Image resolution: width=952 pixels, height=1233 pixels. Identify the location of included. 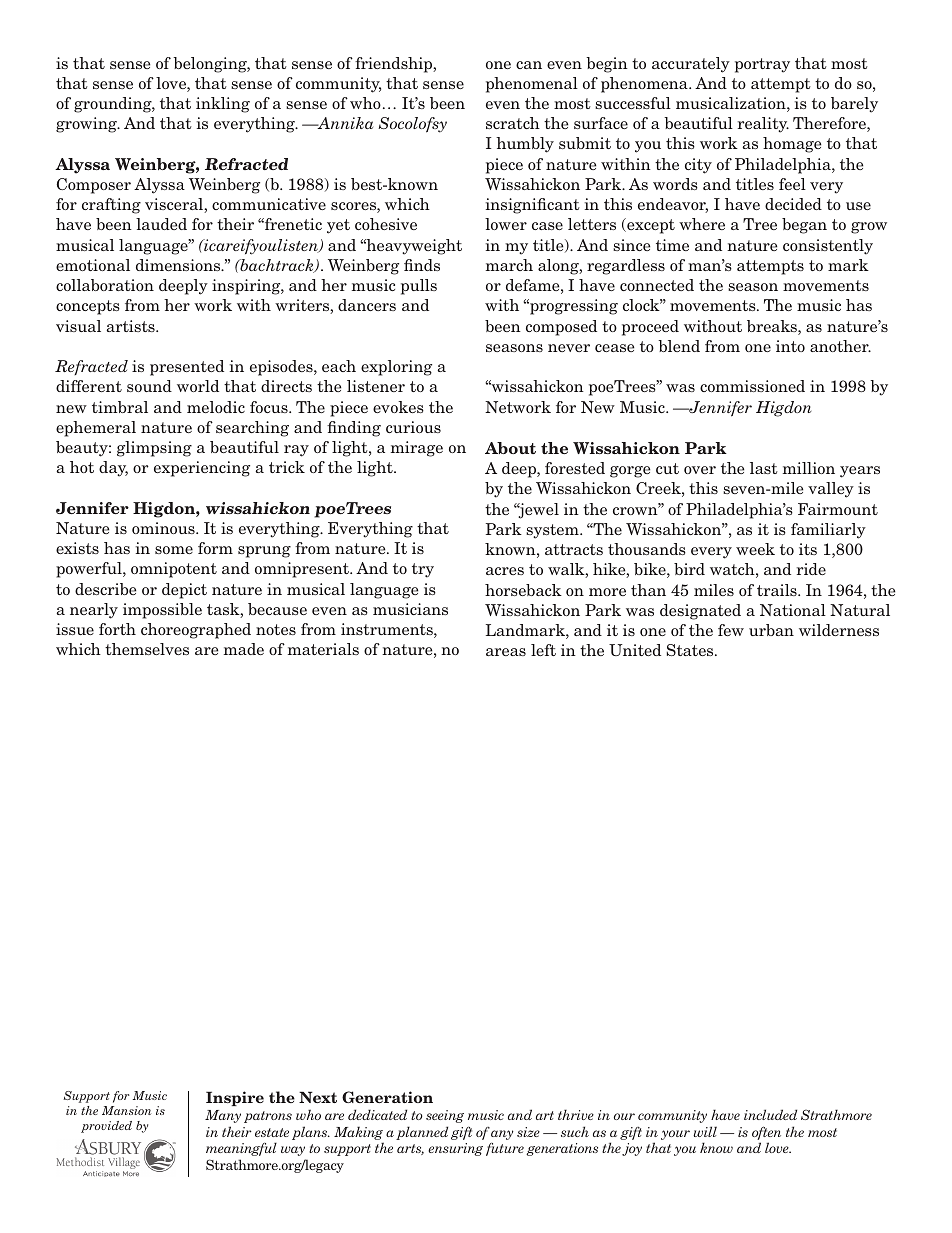
(770, 1114).
